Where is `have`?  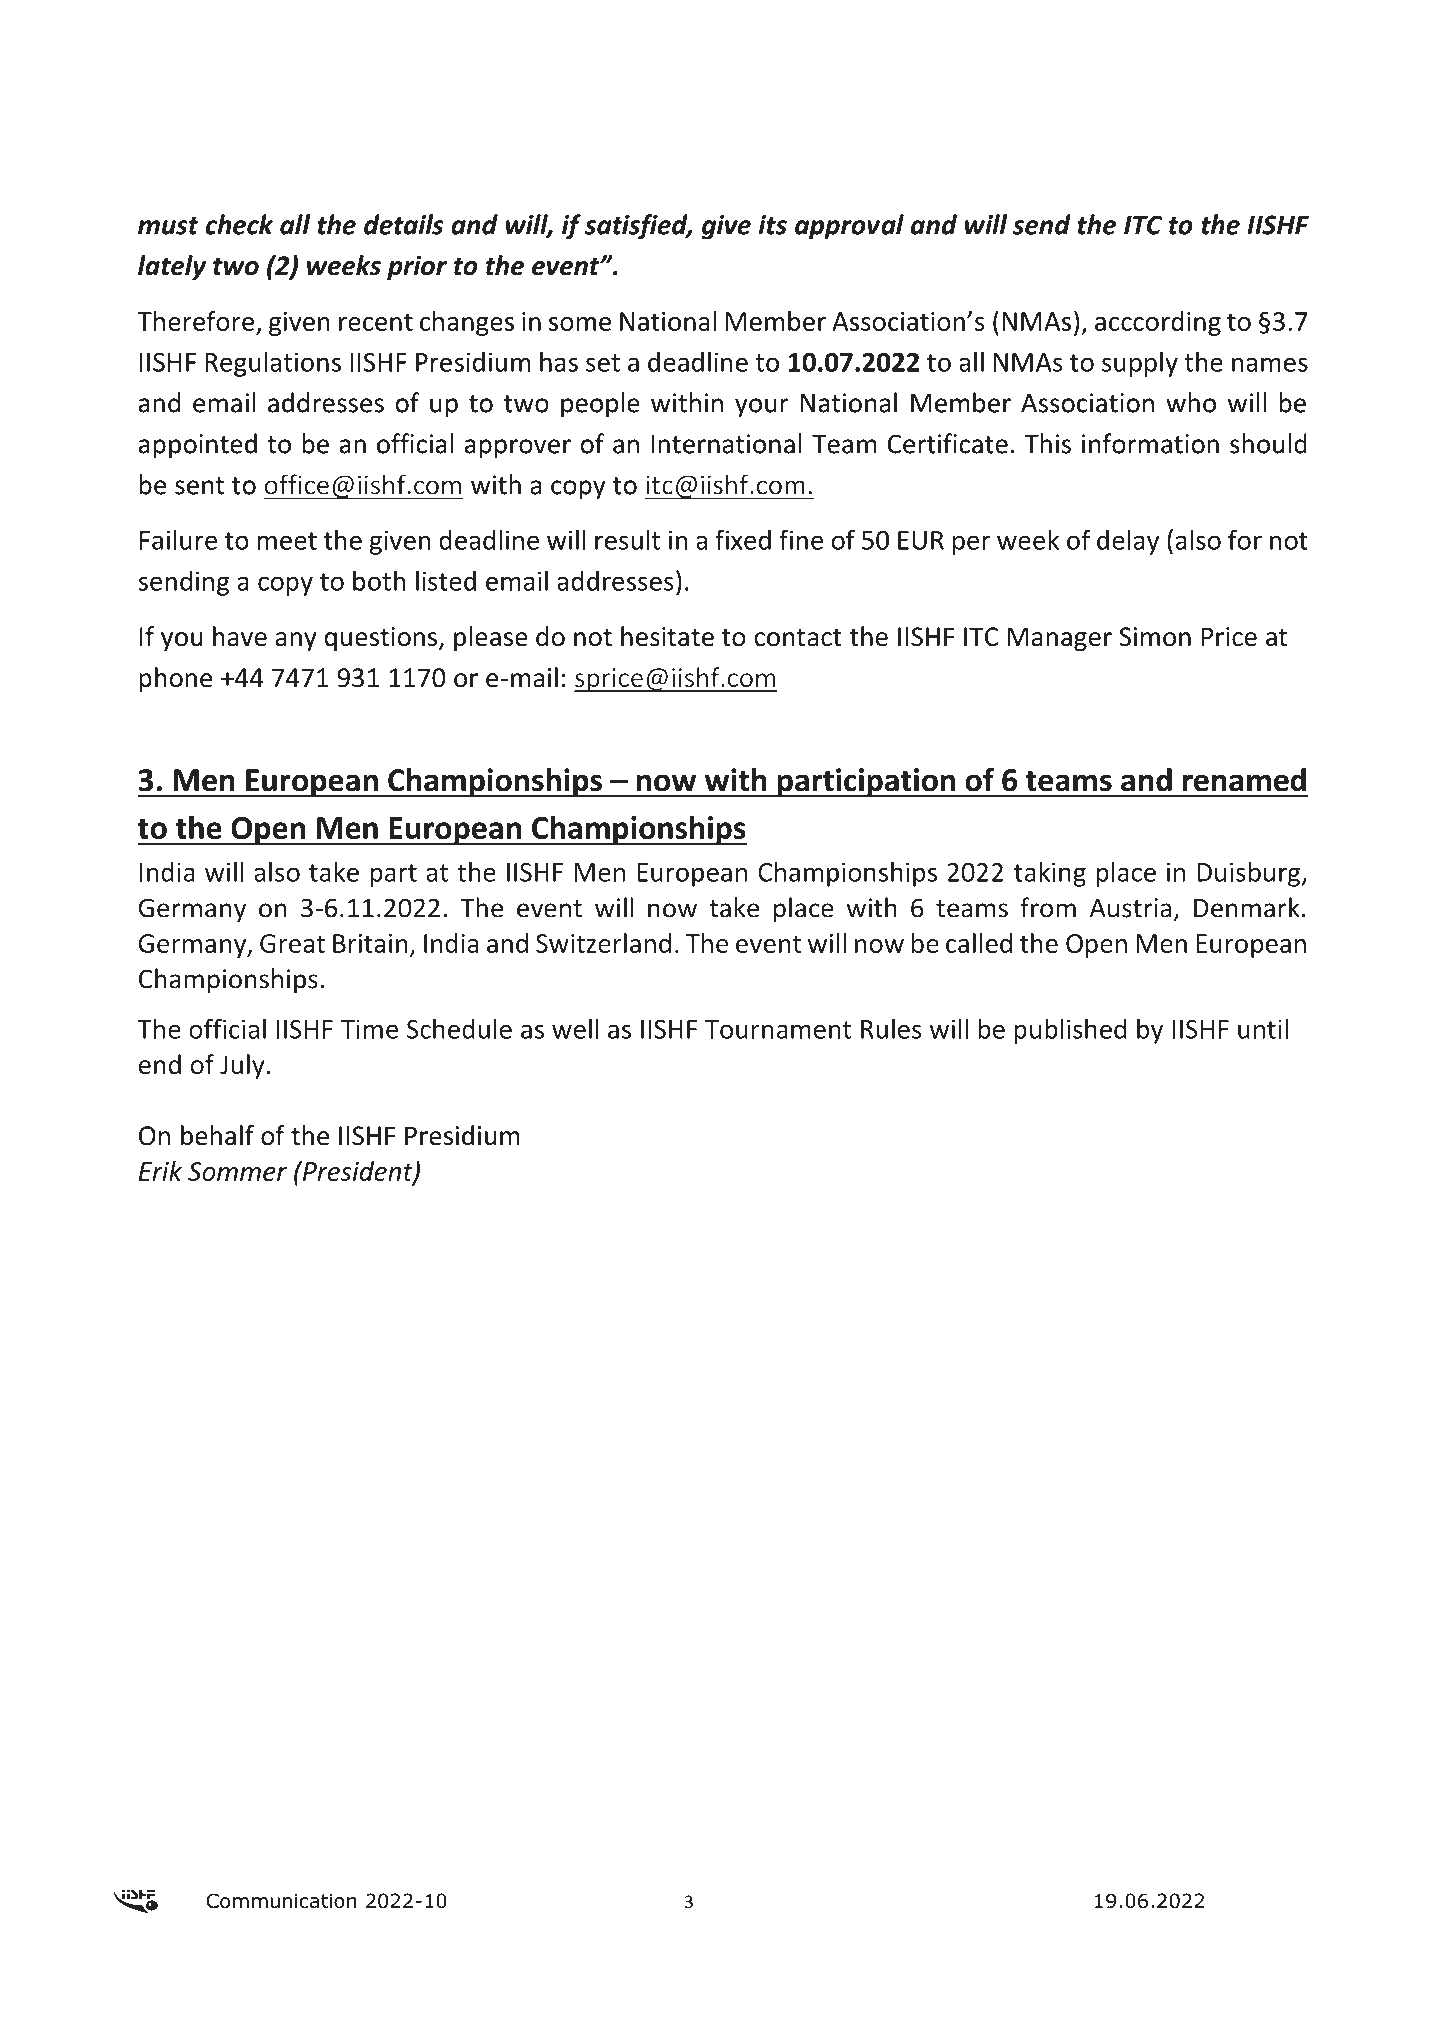
have is located at coordinates (240, 636).
